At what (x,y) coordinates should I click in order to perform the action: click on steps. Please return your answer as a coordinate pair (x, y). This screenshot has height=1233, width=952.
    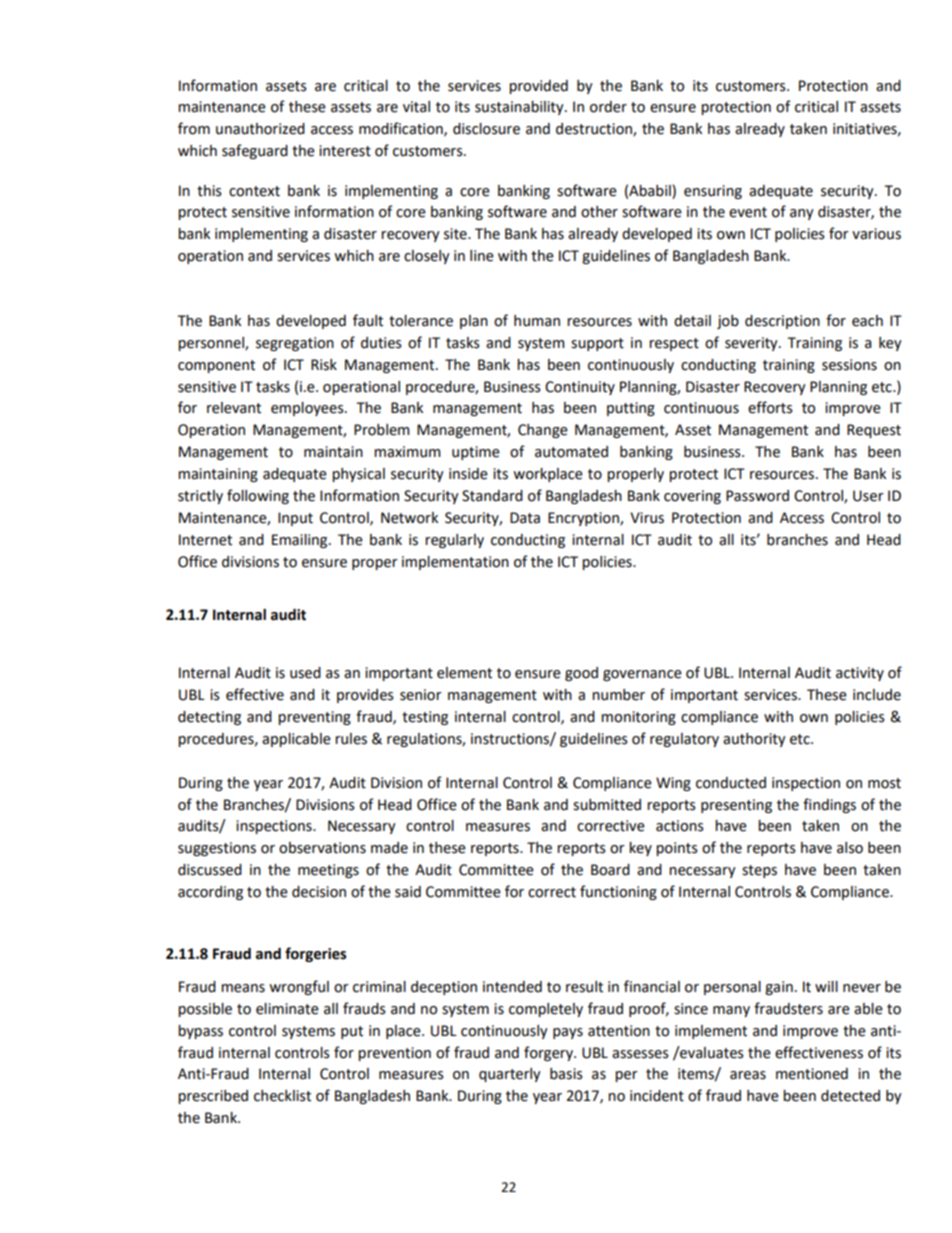
    Looking at the image, I should click on (759, 871).
